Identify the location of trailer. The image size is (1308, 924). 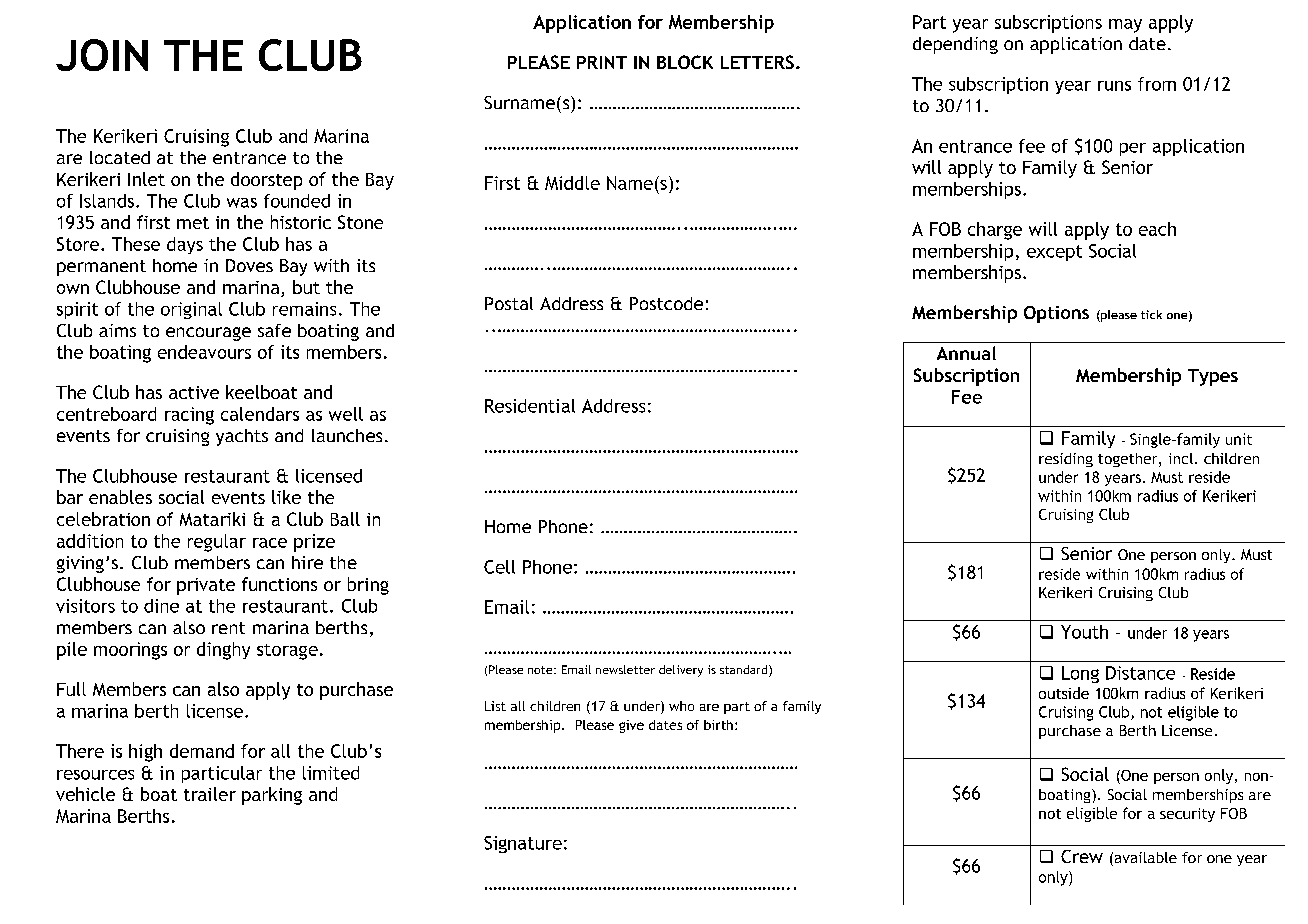
(210, 794).
